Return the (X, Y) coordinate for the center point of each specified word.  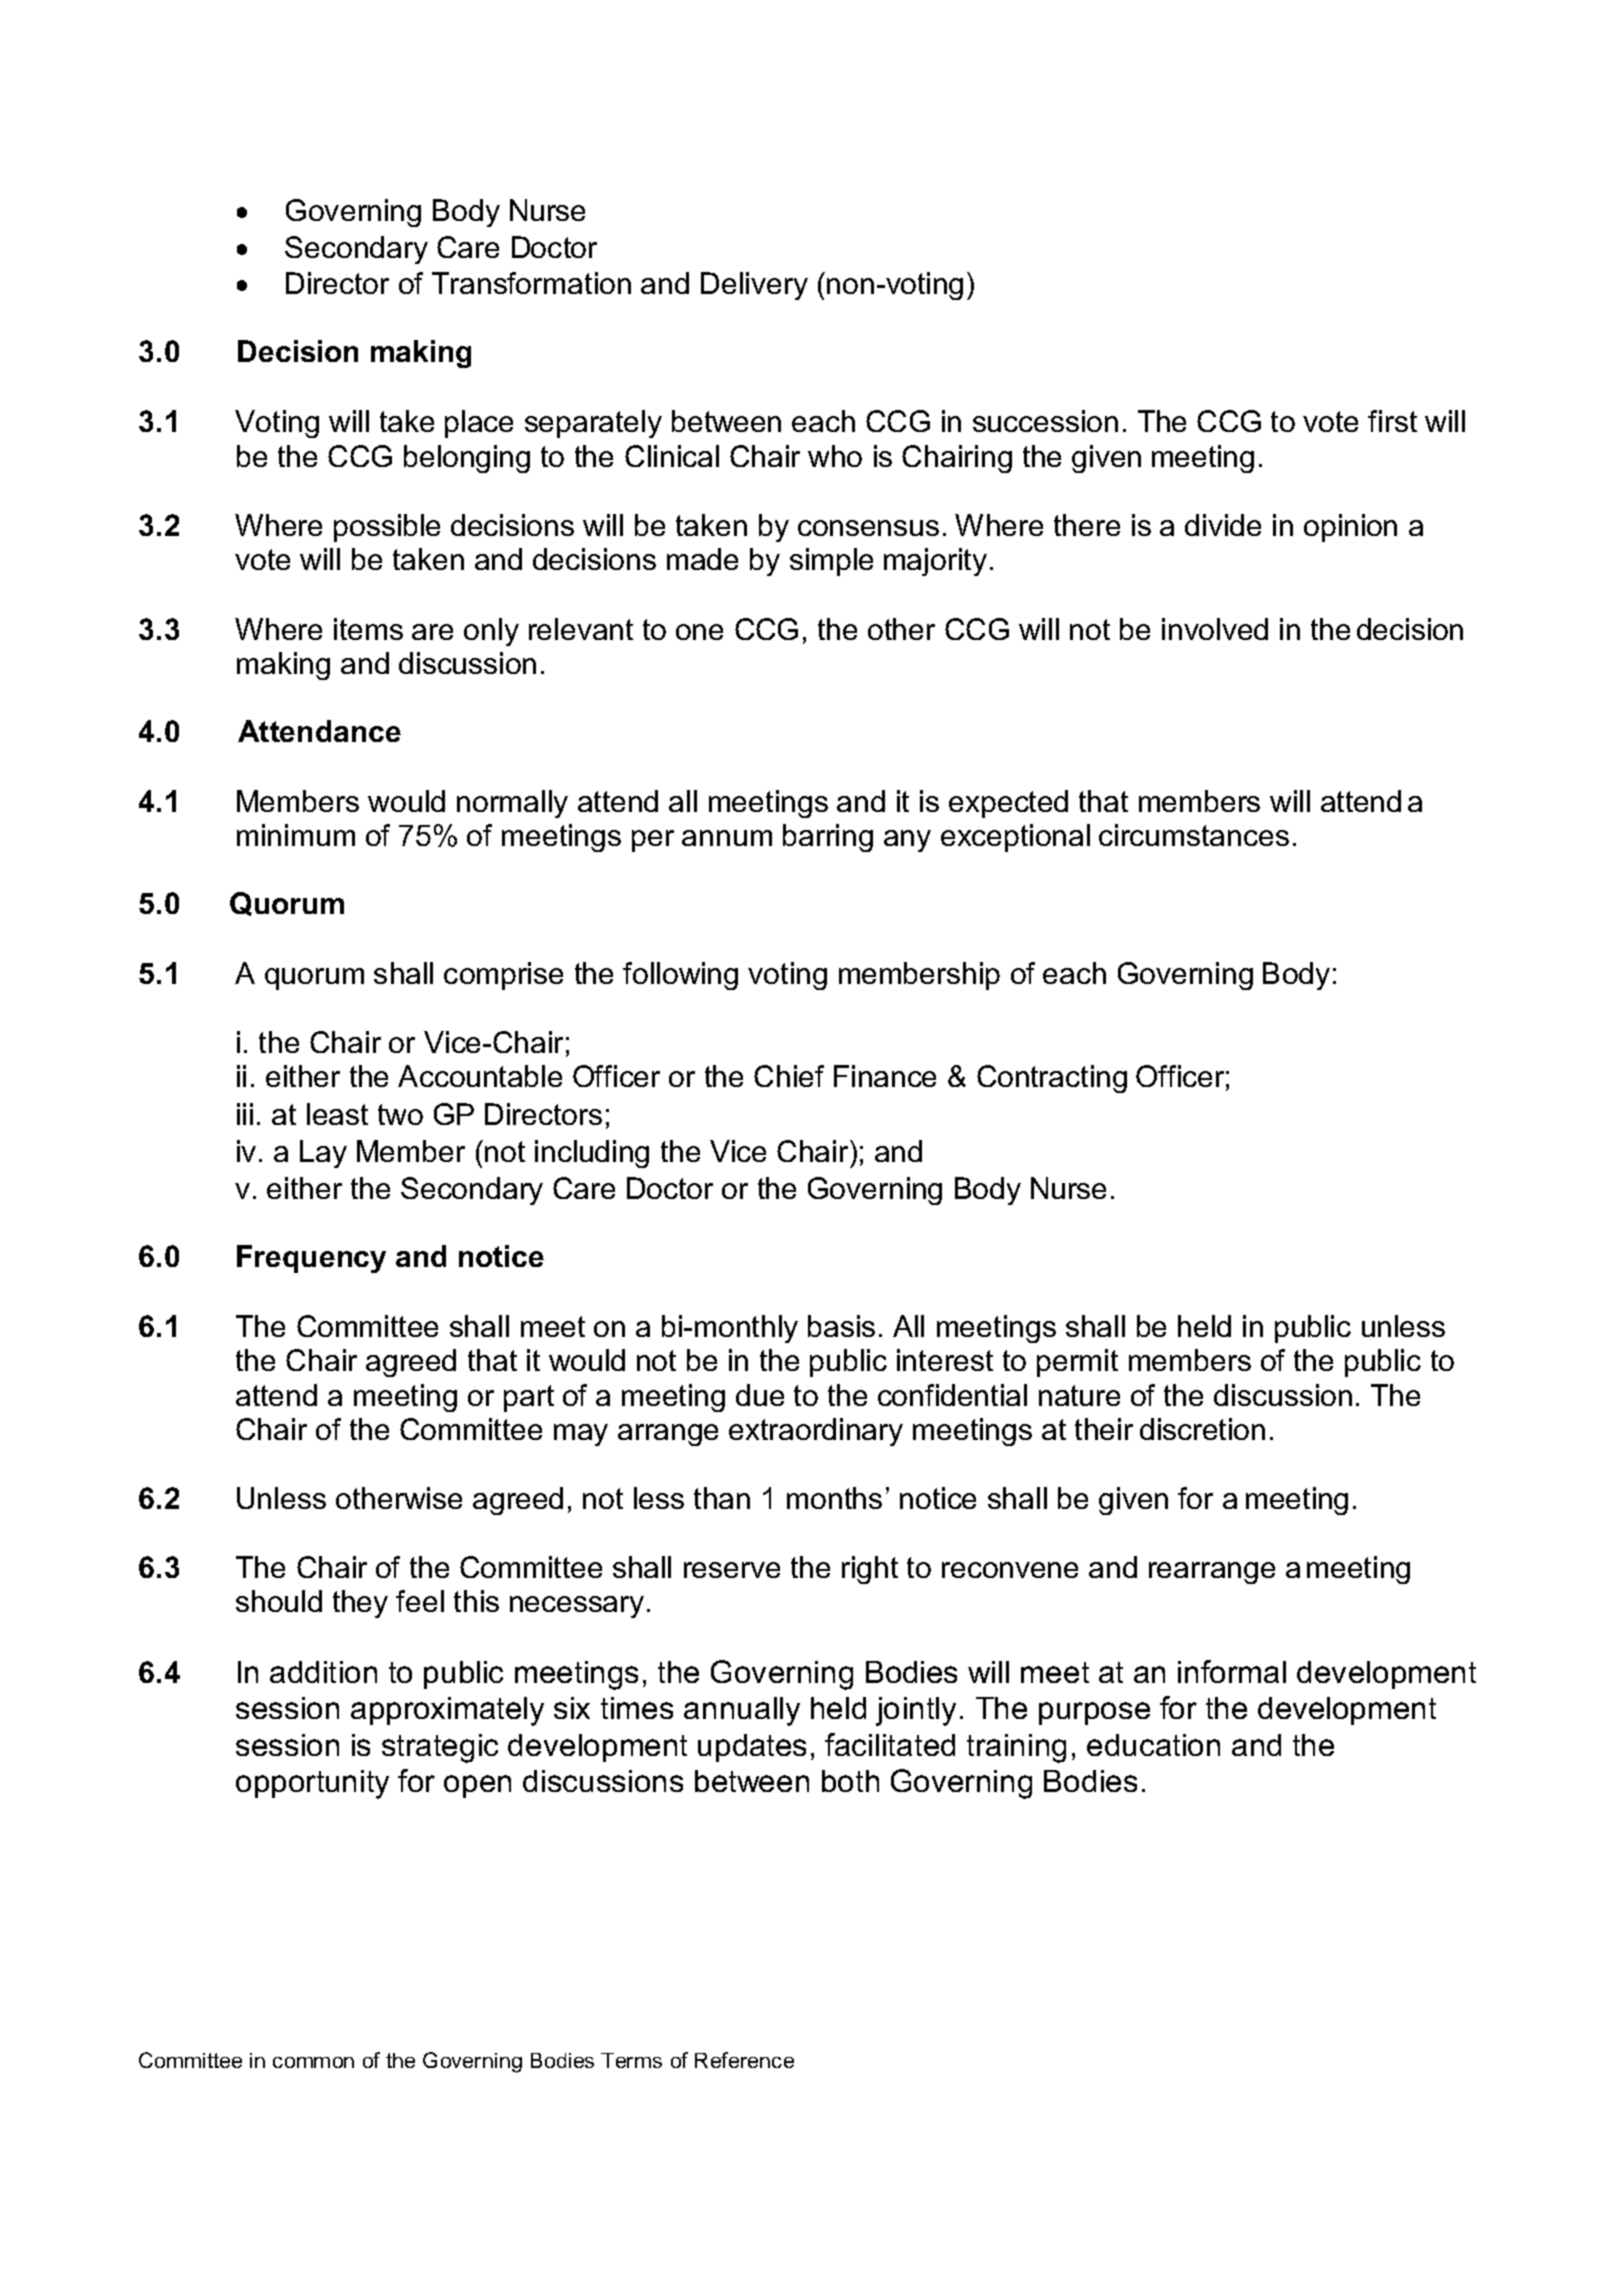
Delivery (754, 286)
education (1153, 1745)
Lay (323, 1154)
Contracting (1052, 1079)
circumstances (1194, 835)
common (313, 2062)
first (1392, 421)
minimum (296, 835)
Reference (744, 2060)
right (870, 1570)
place (479, 424)
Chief (789, 1076)
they (360, 1604)
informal (1232, 1671)
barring (828, 838)
